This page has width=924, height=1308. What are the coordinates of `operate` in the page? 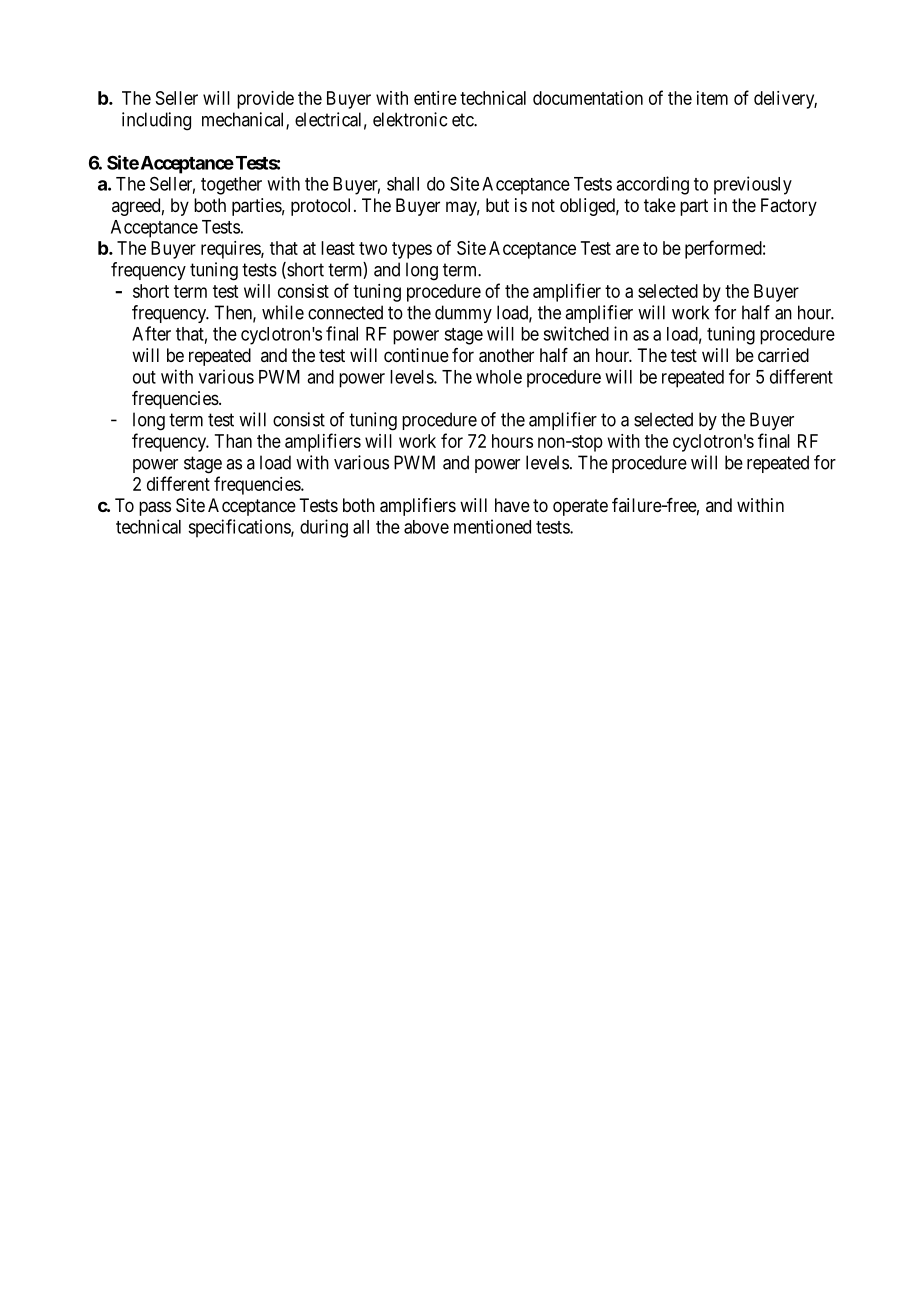 It's located at (580, 507).
